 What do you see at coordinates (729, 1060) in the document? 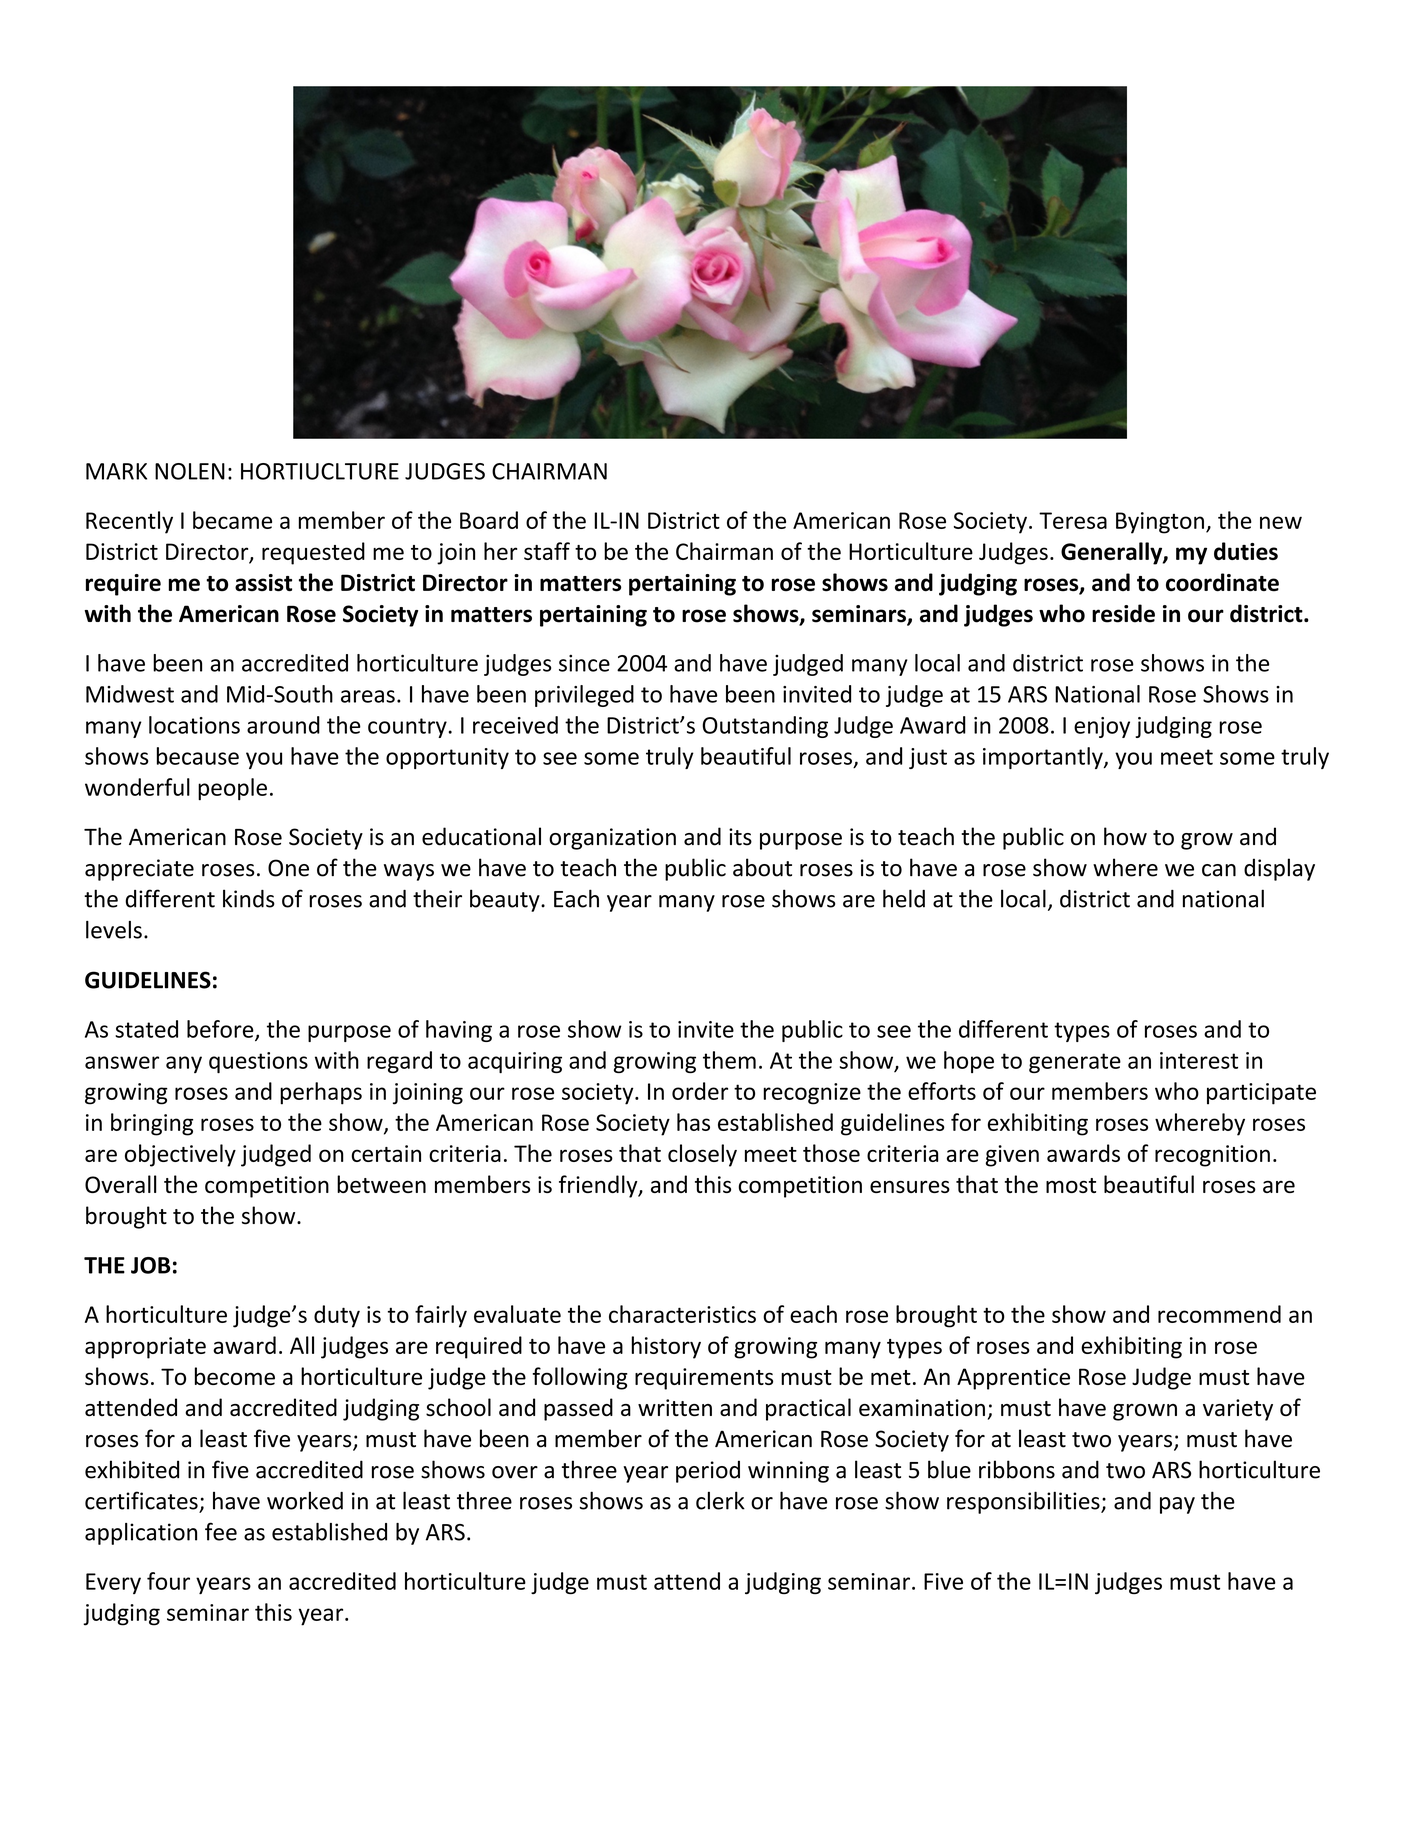
I see `them` at bounding box center [729, 1060].
